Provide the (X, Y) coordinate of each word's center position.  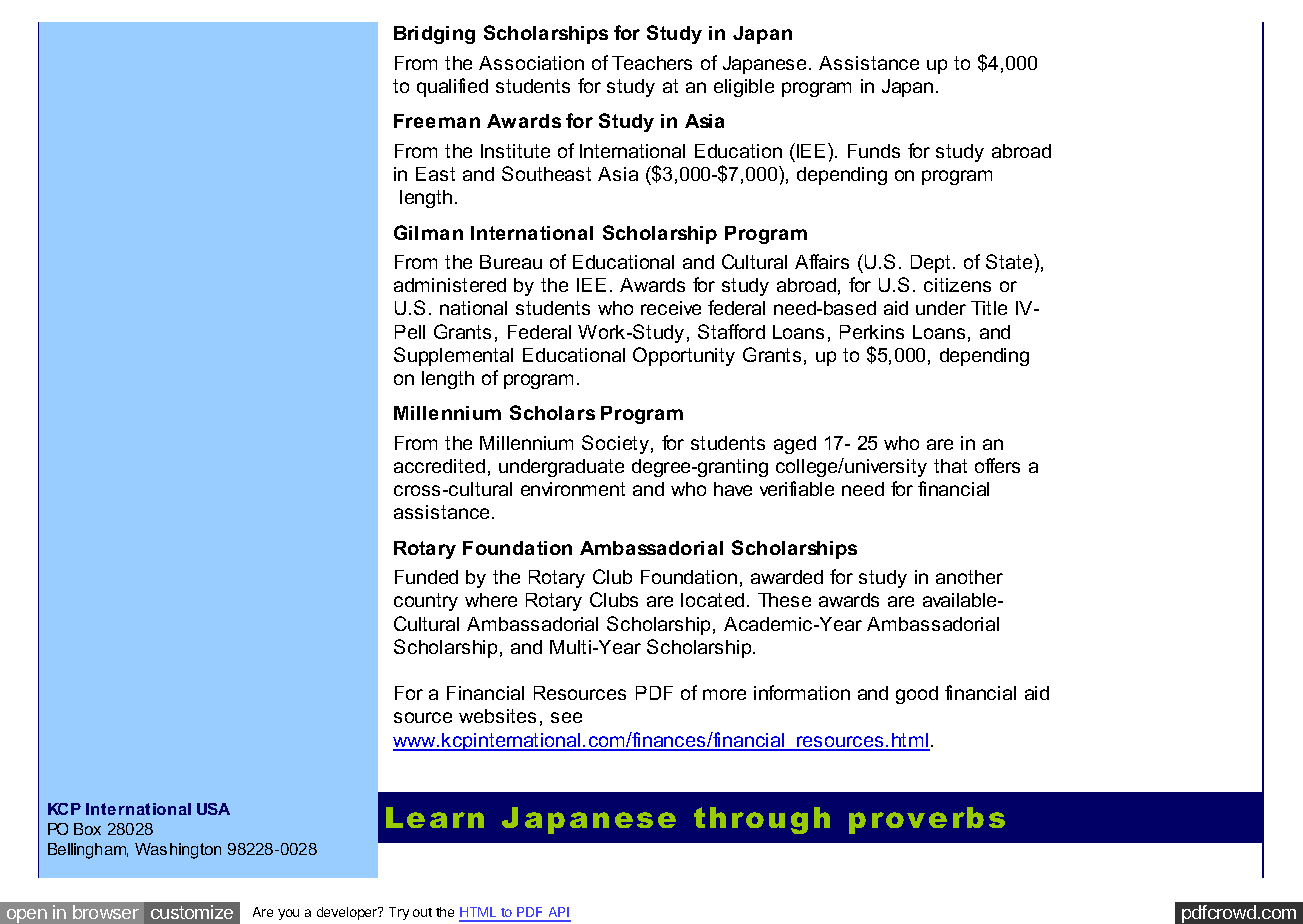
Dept (930, 264)
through (762, 820)
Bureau (511, 262)
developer (348, 913)
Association (531, 63)
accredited (439, 466)
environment (573, 489)
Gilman (428, 232)
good (917, 695)
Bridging (434, 35)
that (950, 466)
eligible (744, 88)
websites (497, 716)
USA (213, 809)
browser (106, 912)
